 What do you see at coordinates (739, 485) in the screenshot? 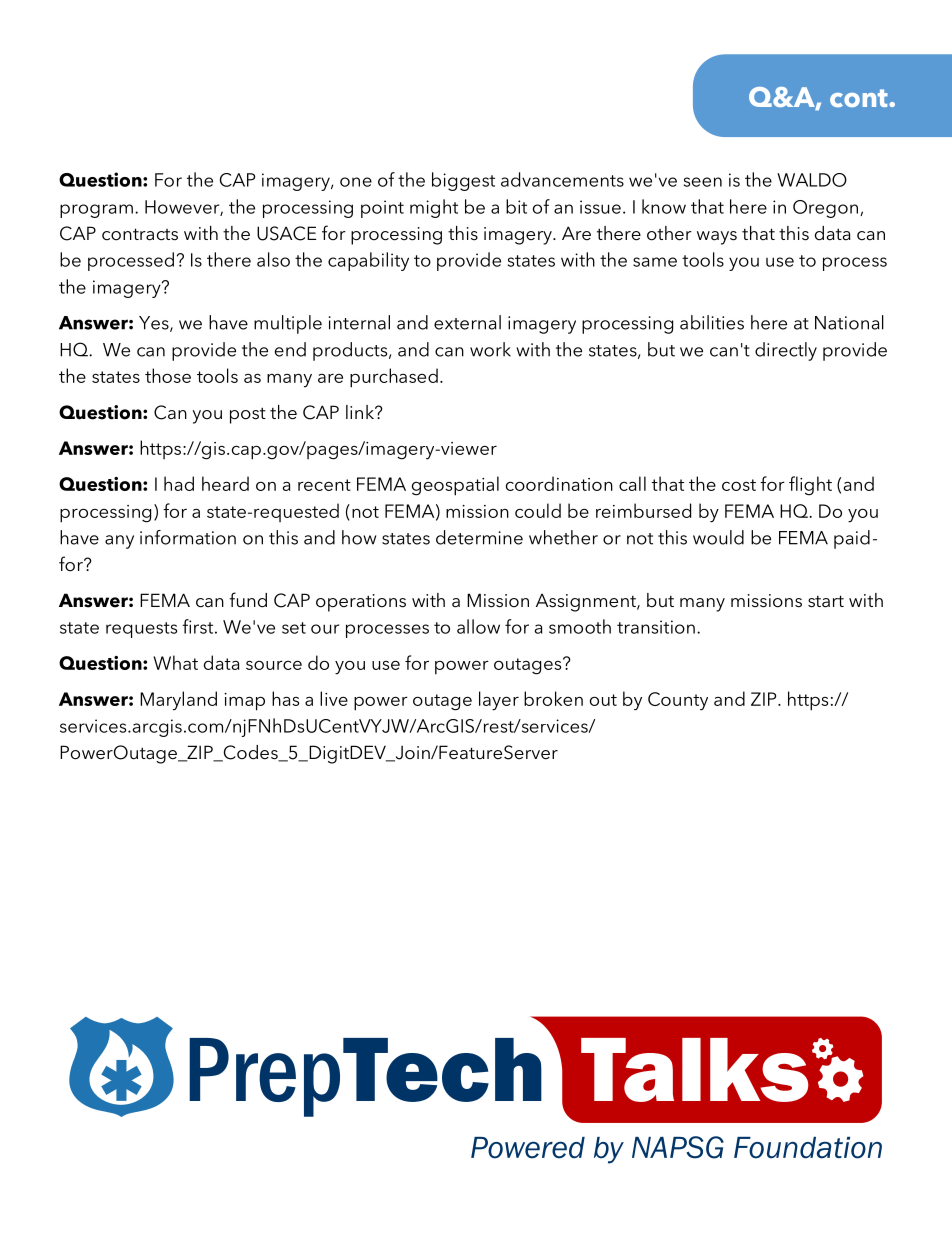
I see `cost` at bounding box center [739, 485].
